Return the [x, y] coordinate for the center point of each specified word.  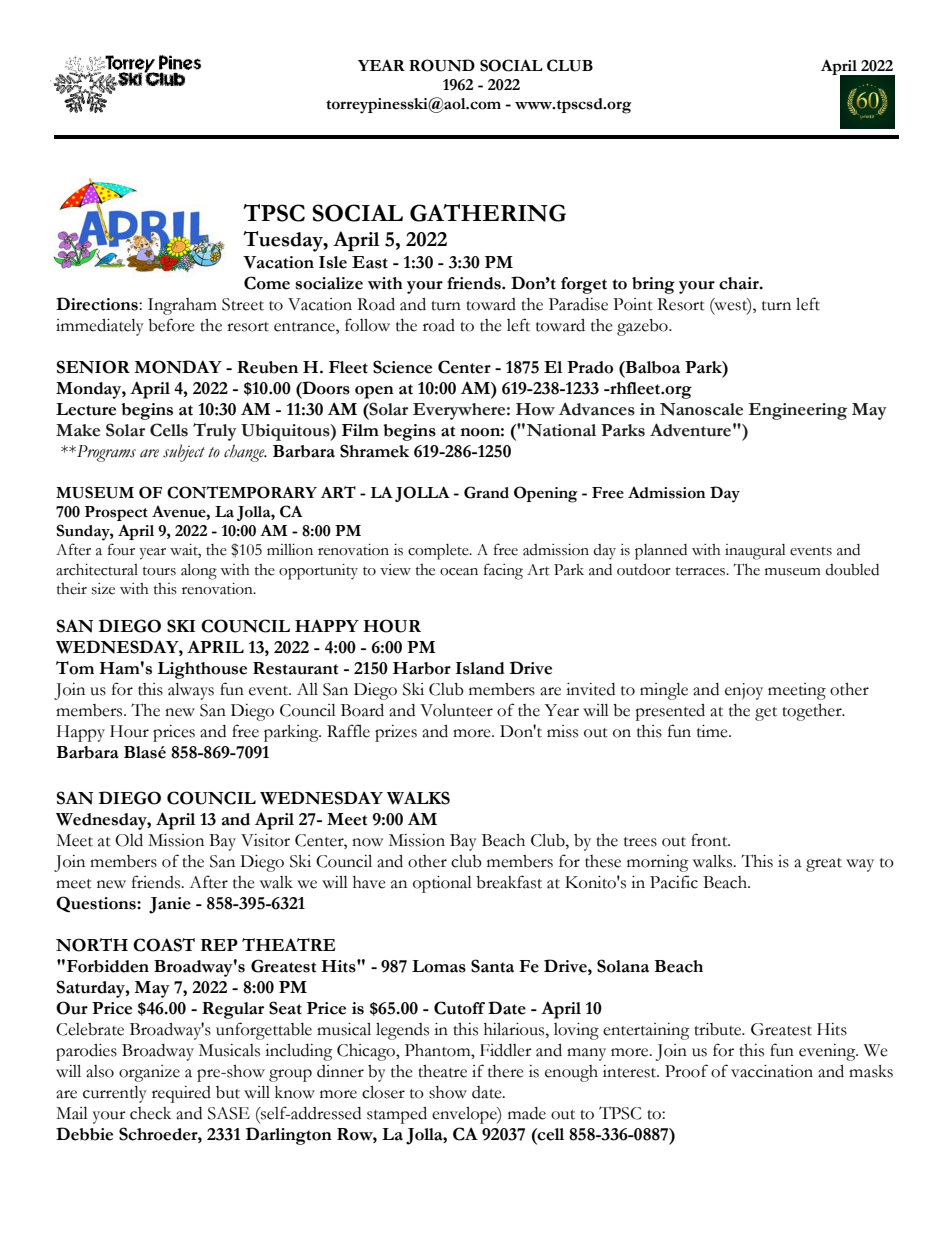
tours [159, 571]
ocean [459, 572]
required [181, 1094]
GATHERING [488, 213]
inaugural [755, 552]
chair [740, 283]
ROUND [442, 65]
